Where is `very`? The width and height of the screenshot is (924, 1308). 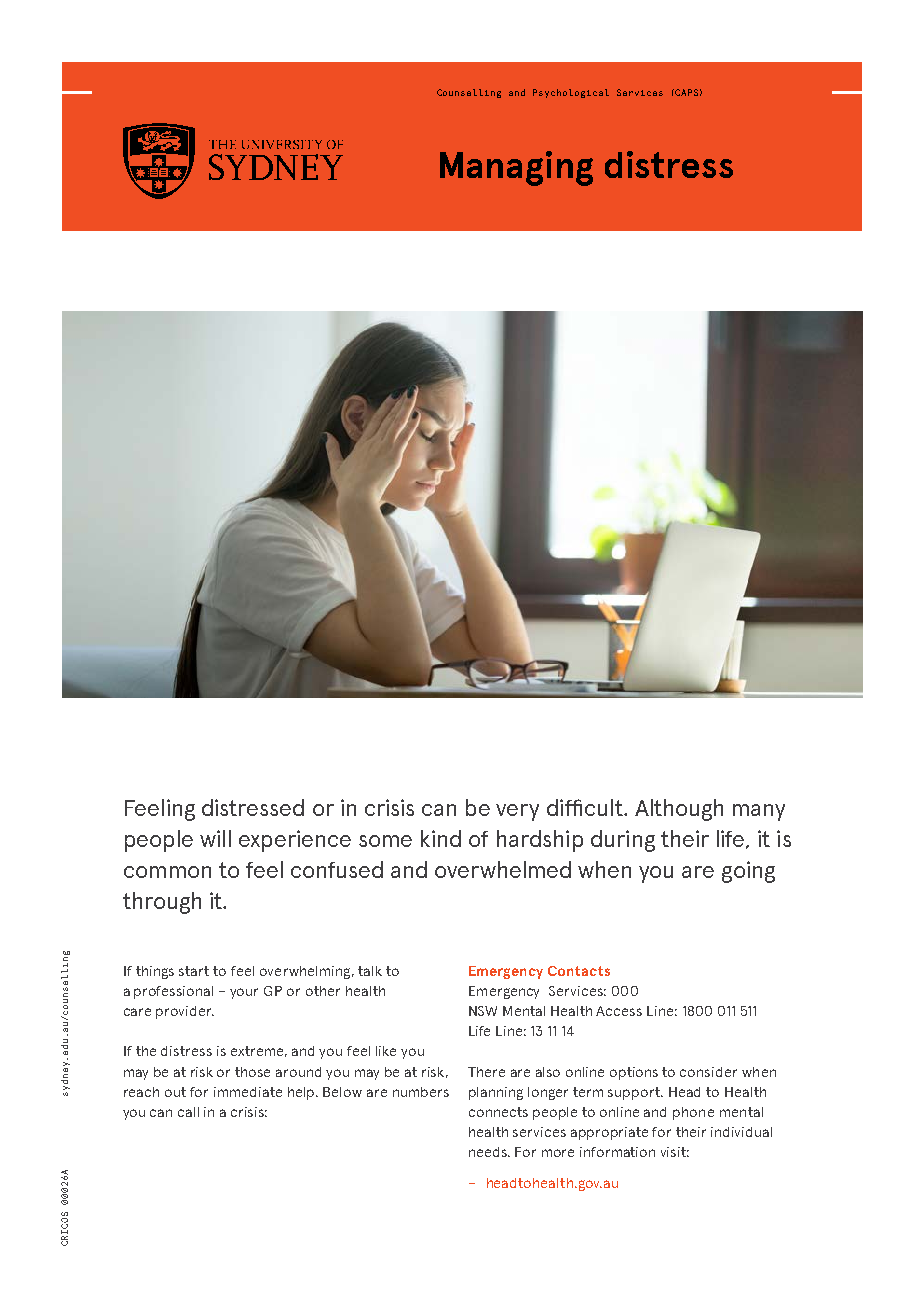
very is located at coordinates (517, 812).
